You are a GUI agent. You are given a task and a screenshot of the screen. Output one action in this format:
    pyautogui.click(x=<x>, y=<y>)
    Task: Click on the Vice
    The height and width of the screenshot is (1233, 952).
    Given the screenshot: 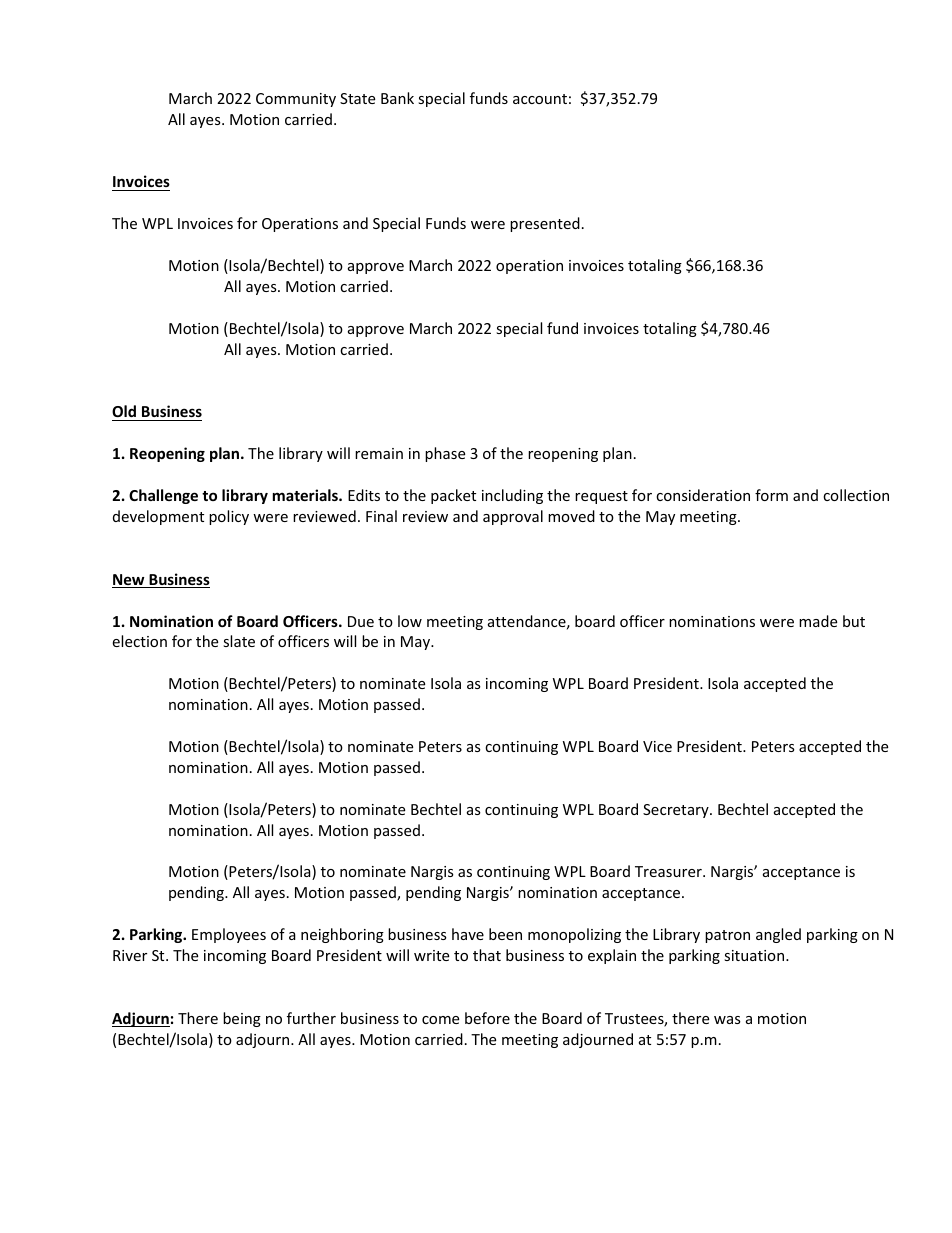 What is the action you would take?
    pyautogui.click(x=657, y=746)
